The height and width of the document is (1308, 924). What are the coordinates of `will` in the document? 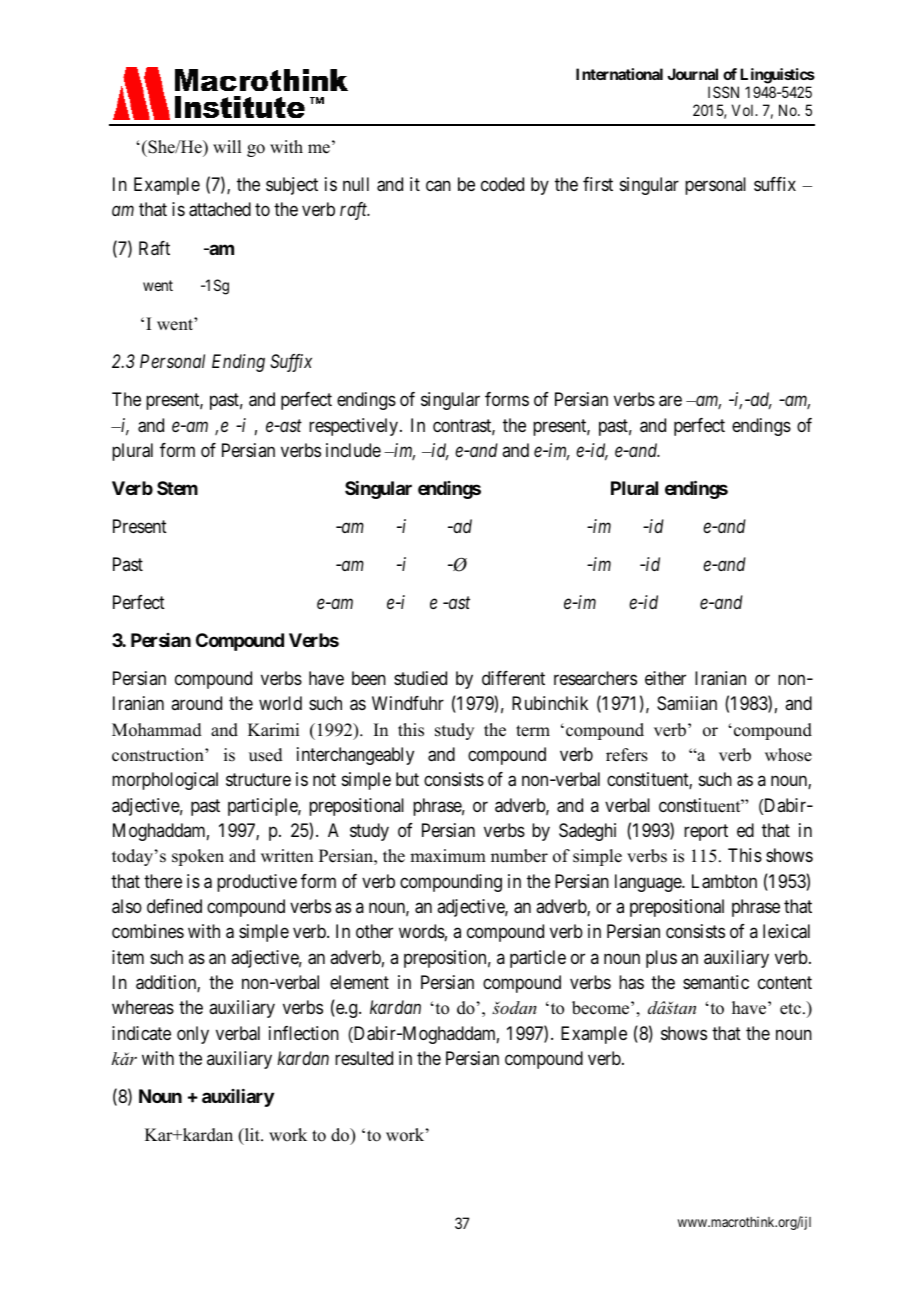 It's located at (227, 146).
